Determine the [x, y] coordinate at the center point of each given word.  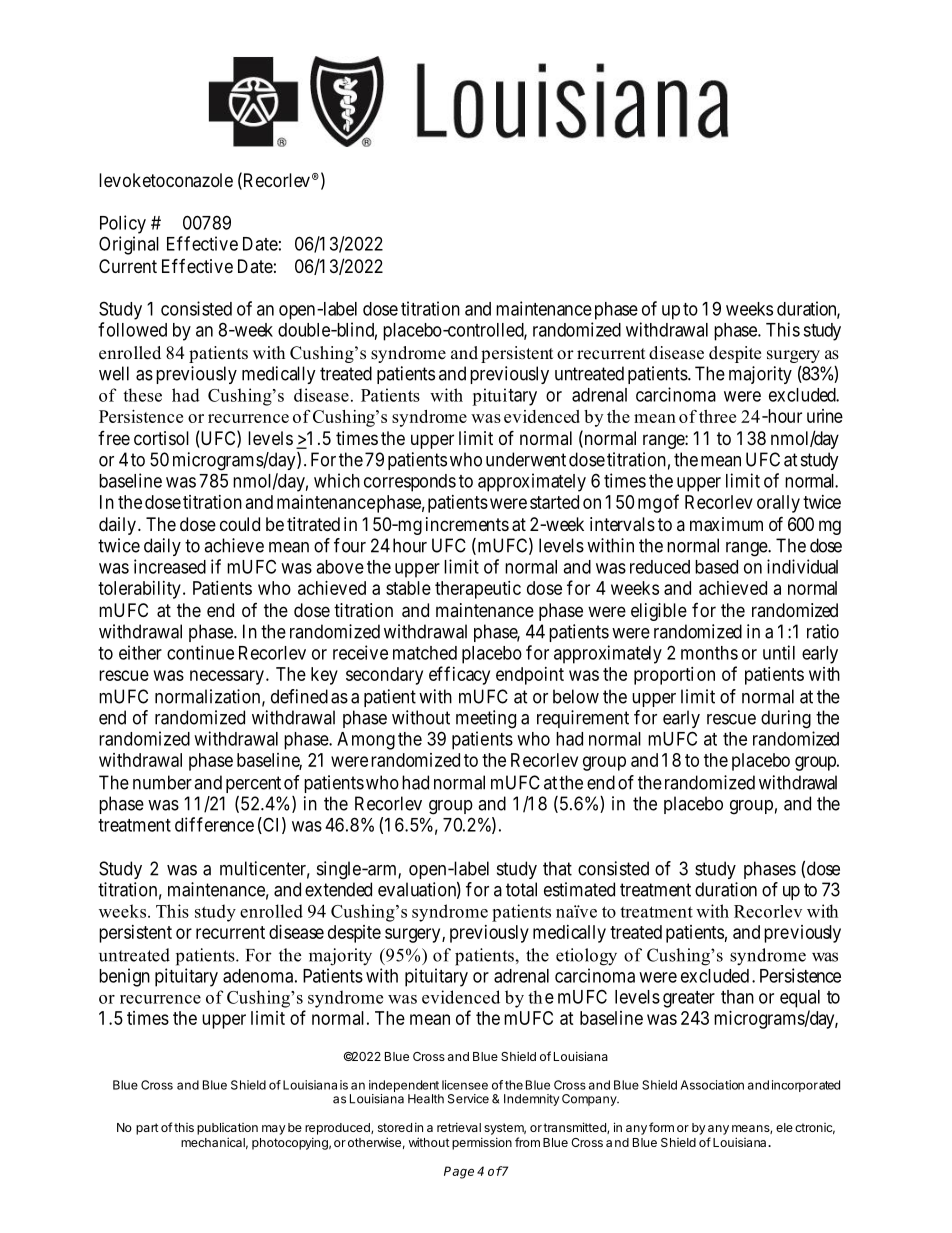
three [717, 416]
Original [129, 245]
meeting [486, 719]
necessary [227, 677]
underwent [526, 459]
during [786, 719]
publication [227, 1129]
